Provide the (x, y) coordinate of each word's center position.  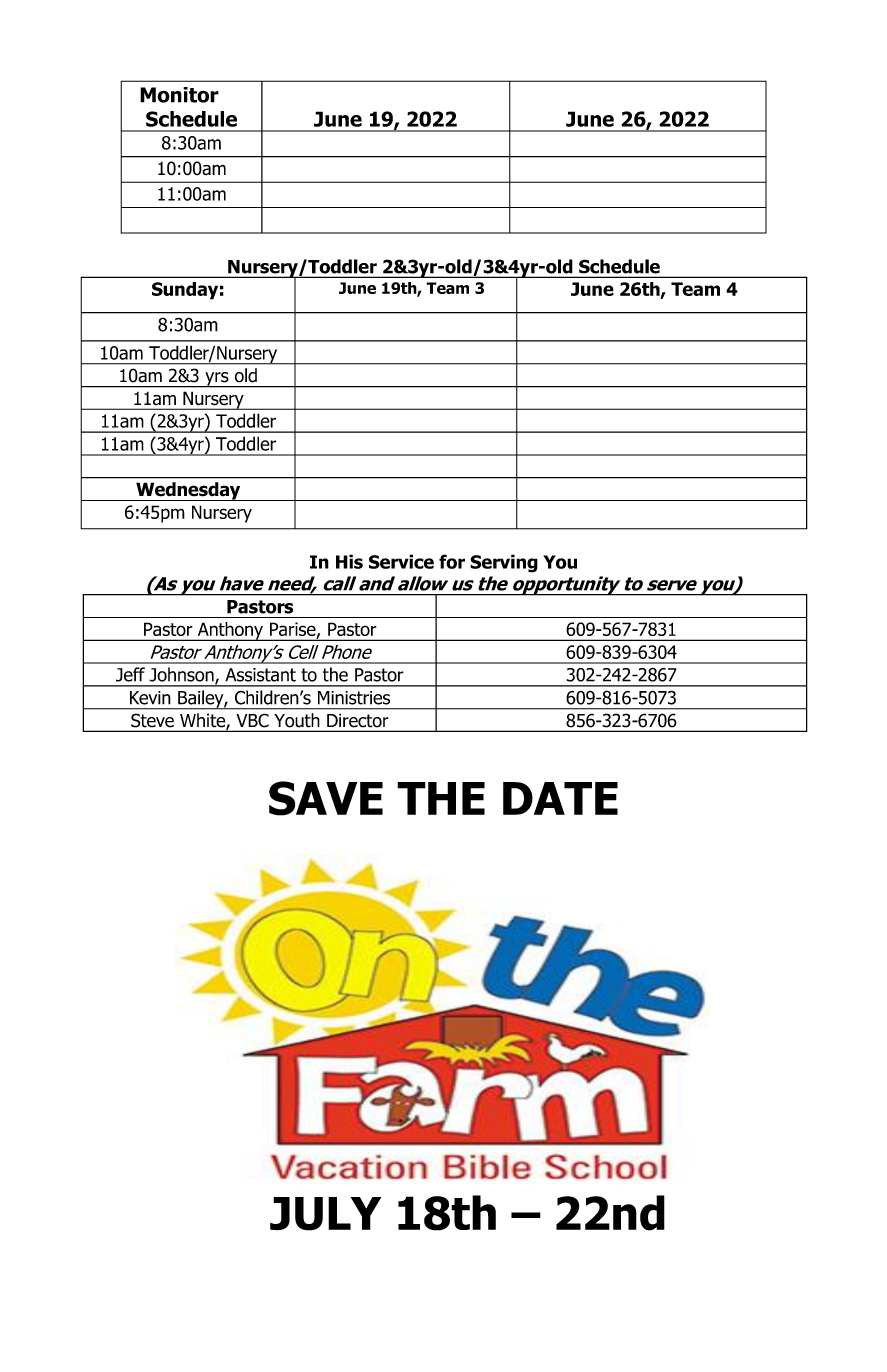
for (452, 561)
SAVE (326, 798)
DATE (560, 798)
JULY (325, 1214)
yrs (217, 380)
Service (401, 561)
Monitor (179, 95)
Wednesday (188, 491)
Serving (504, 563)
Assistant (260, 675)
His (349, 561)
